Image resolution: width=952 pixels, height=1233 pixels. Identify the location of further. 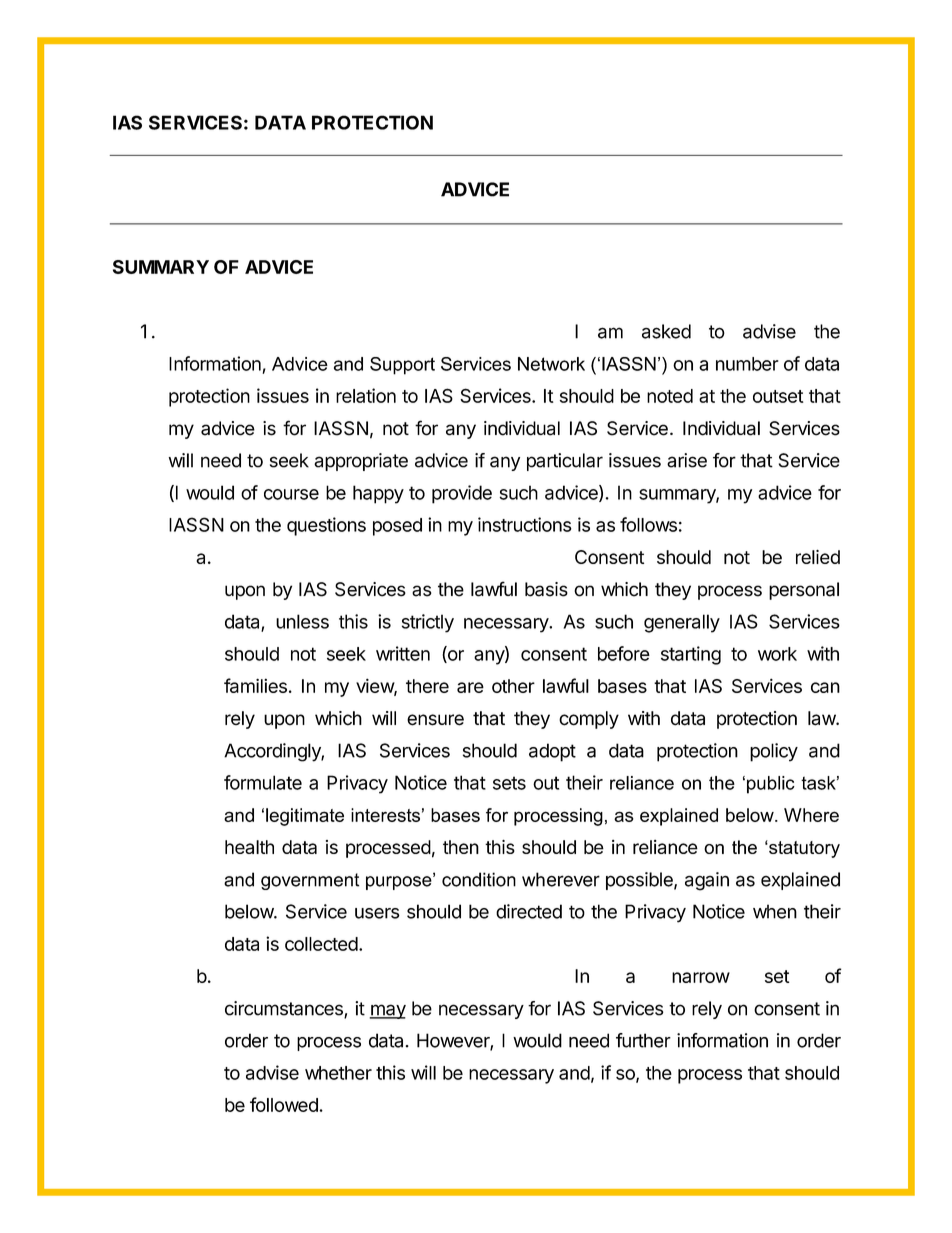
(643, 1040).
